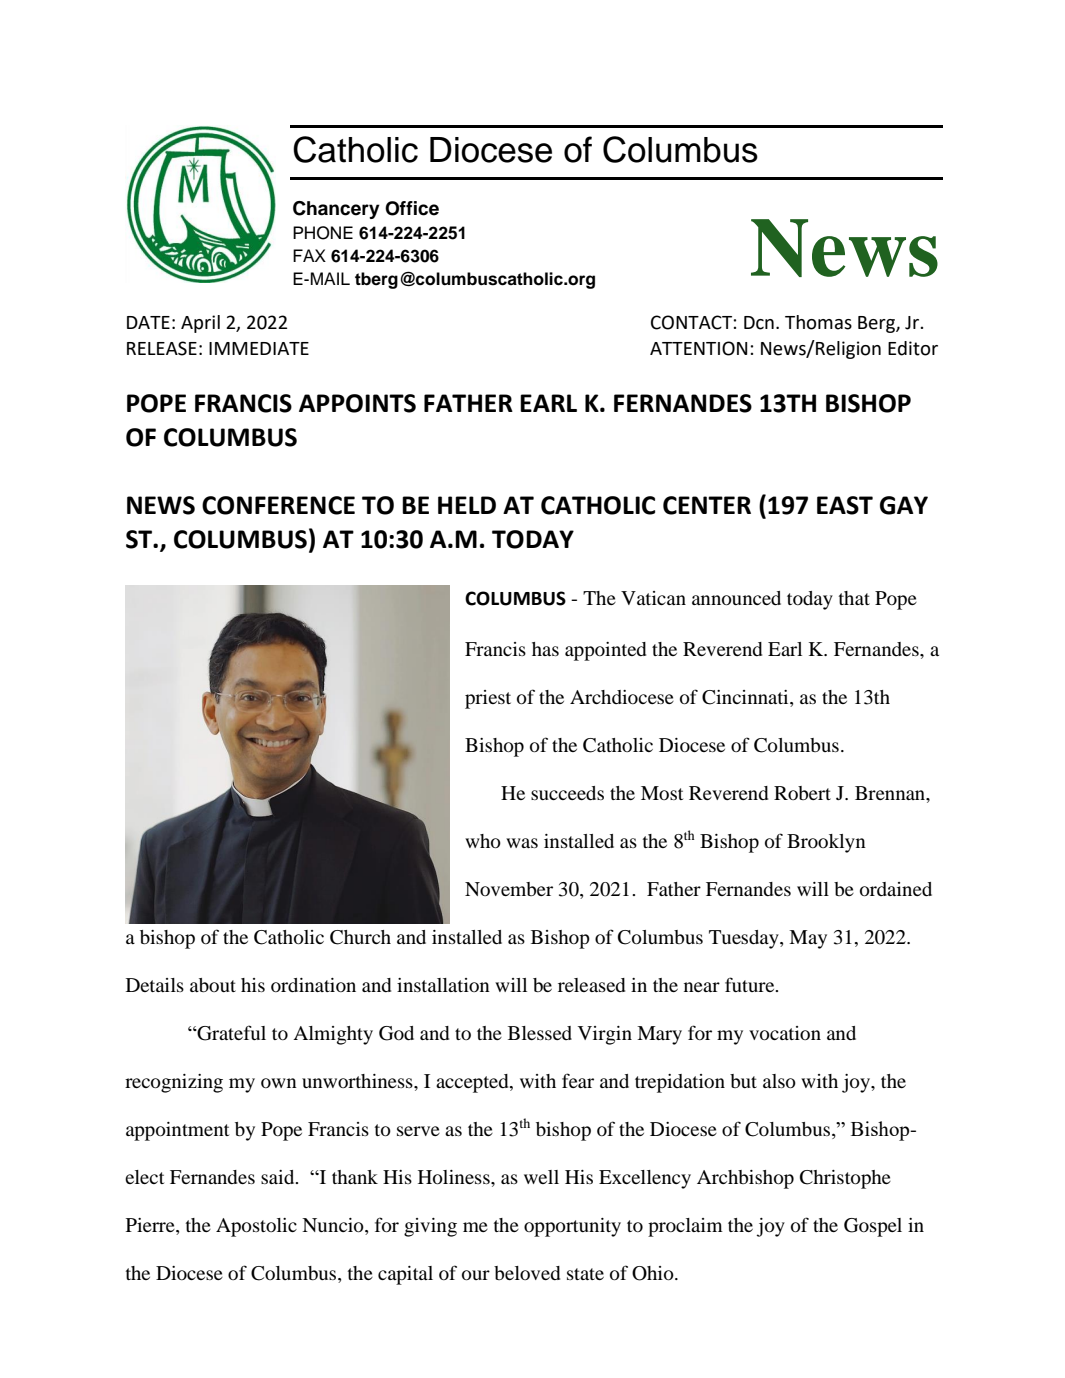 The image size is (1065, 1378). What do you see at coordinates (412, 208) in the document?
I see `Office` at bounding box center [412, 208].
